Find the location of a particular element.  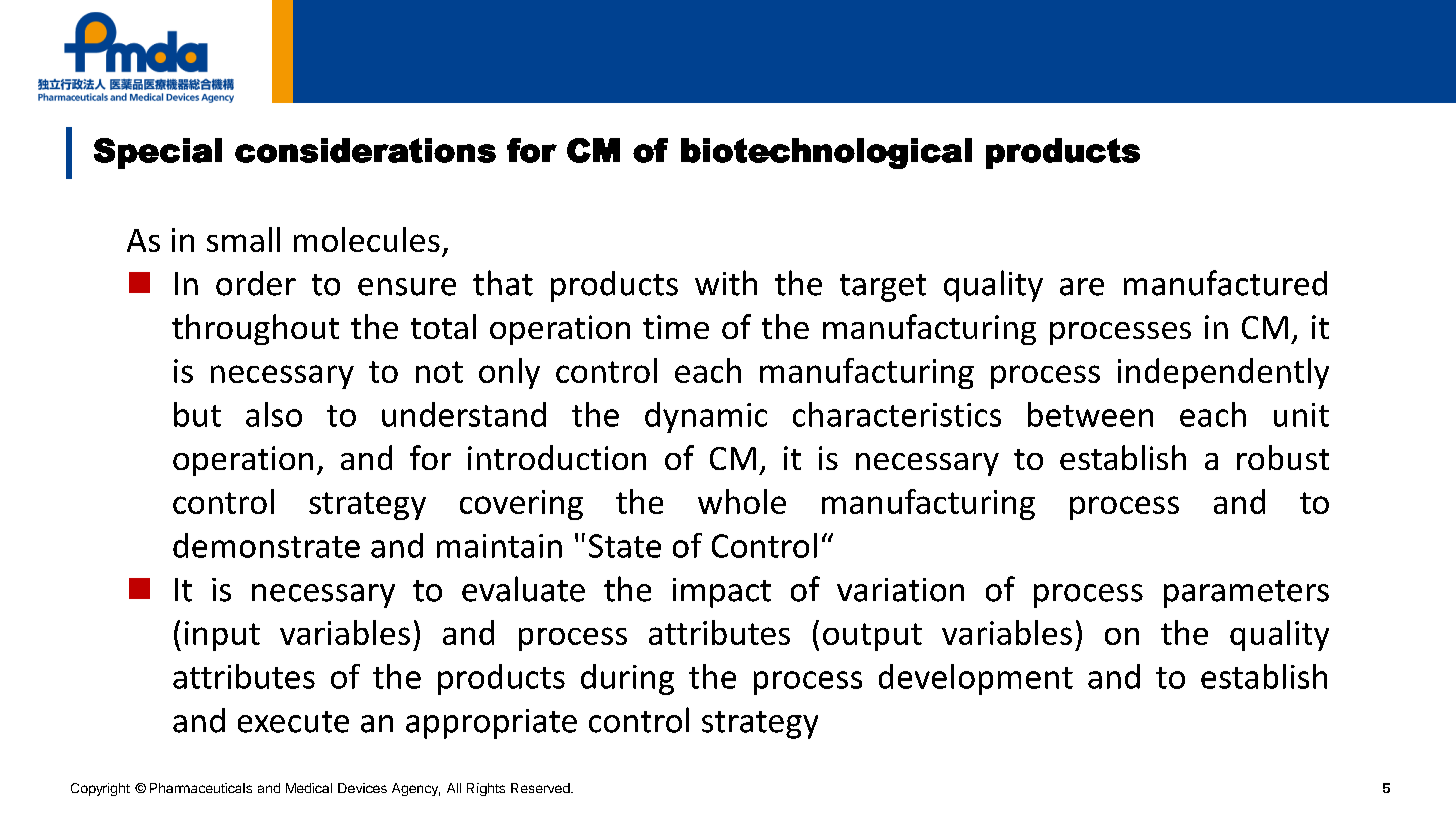

manufactured is located at coordinates (1225, 283).
